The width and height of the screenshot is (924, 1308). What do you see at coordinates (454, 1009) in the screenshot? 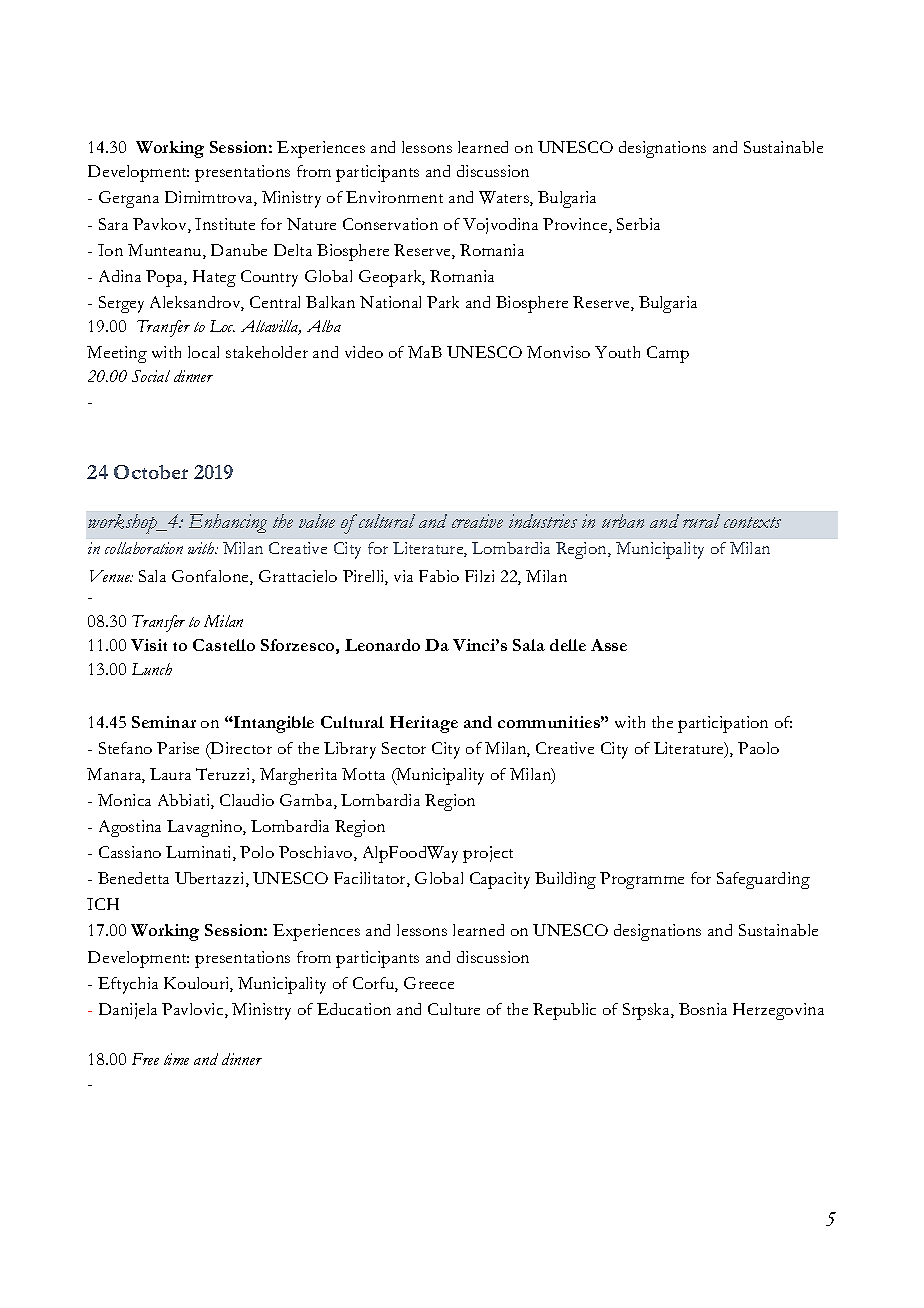
I see `Culture` at bounding box center [454, 1009].
